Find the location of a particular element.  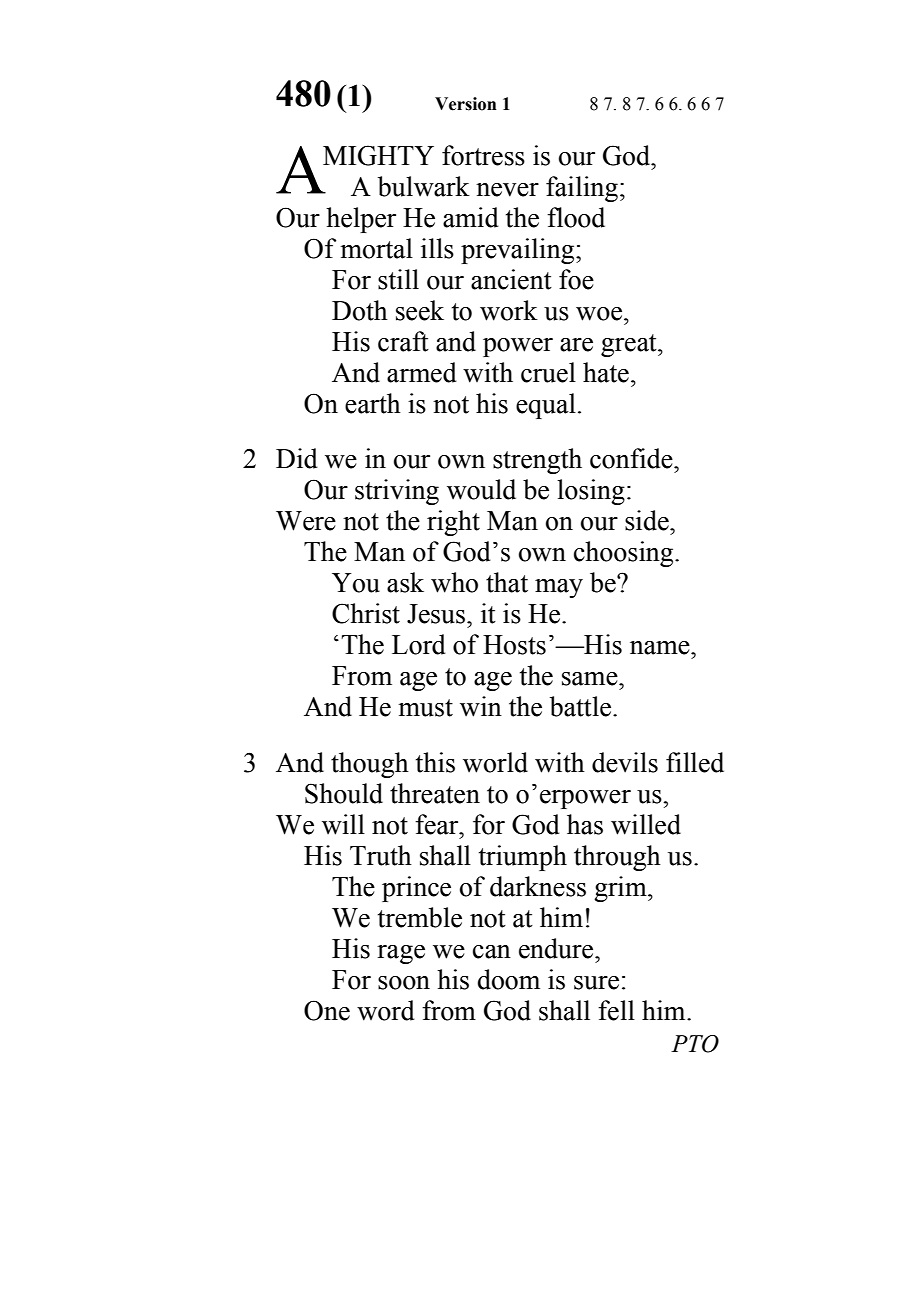

One is located at coordinates (327, 1010).
